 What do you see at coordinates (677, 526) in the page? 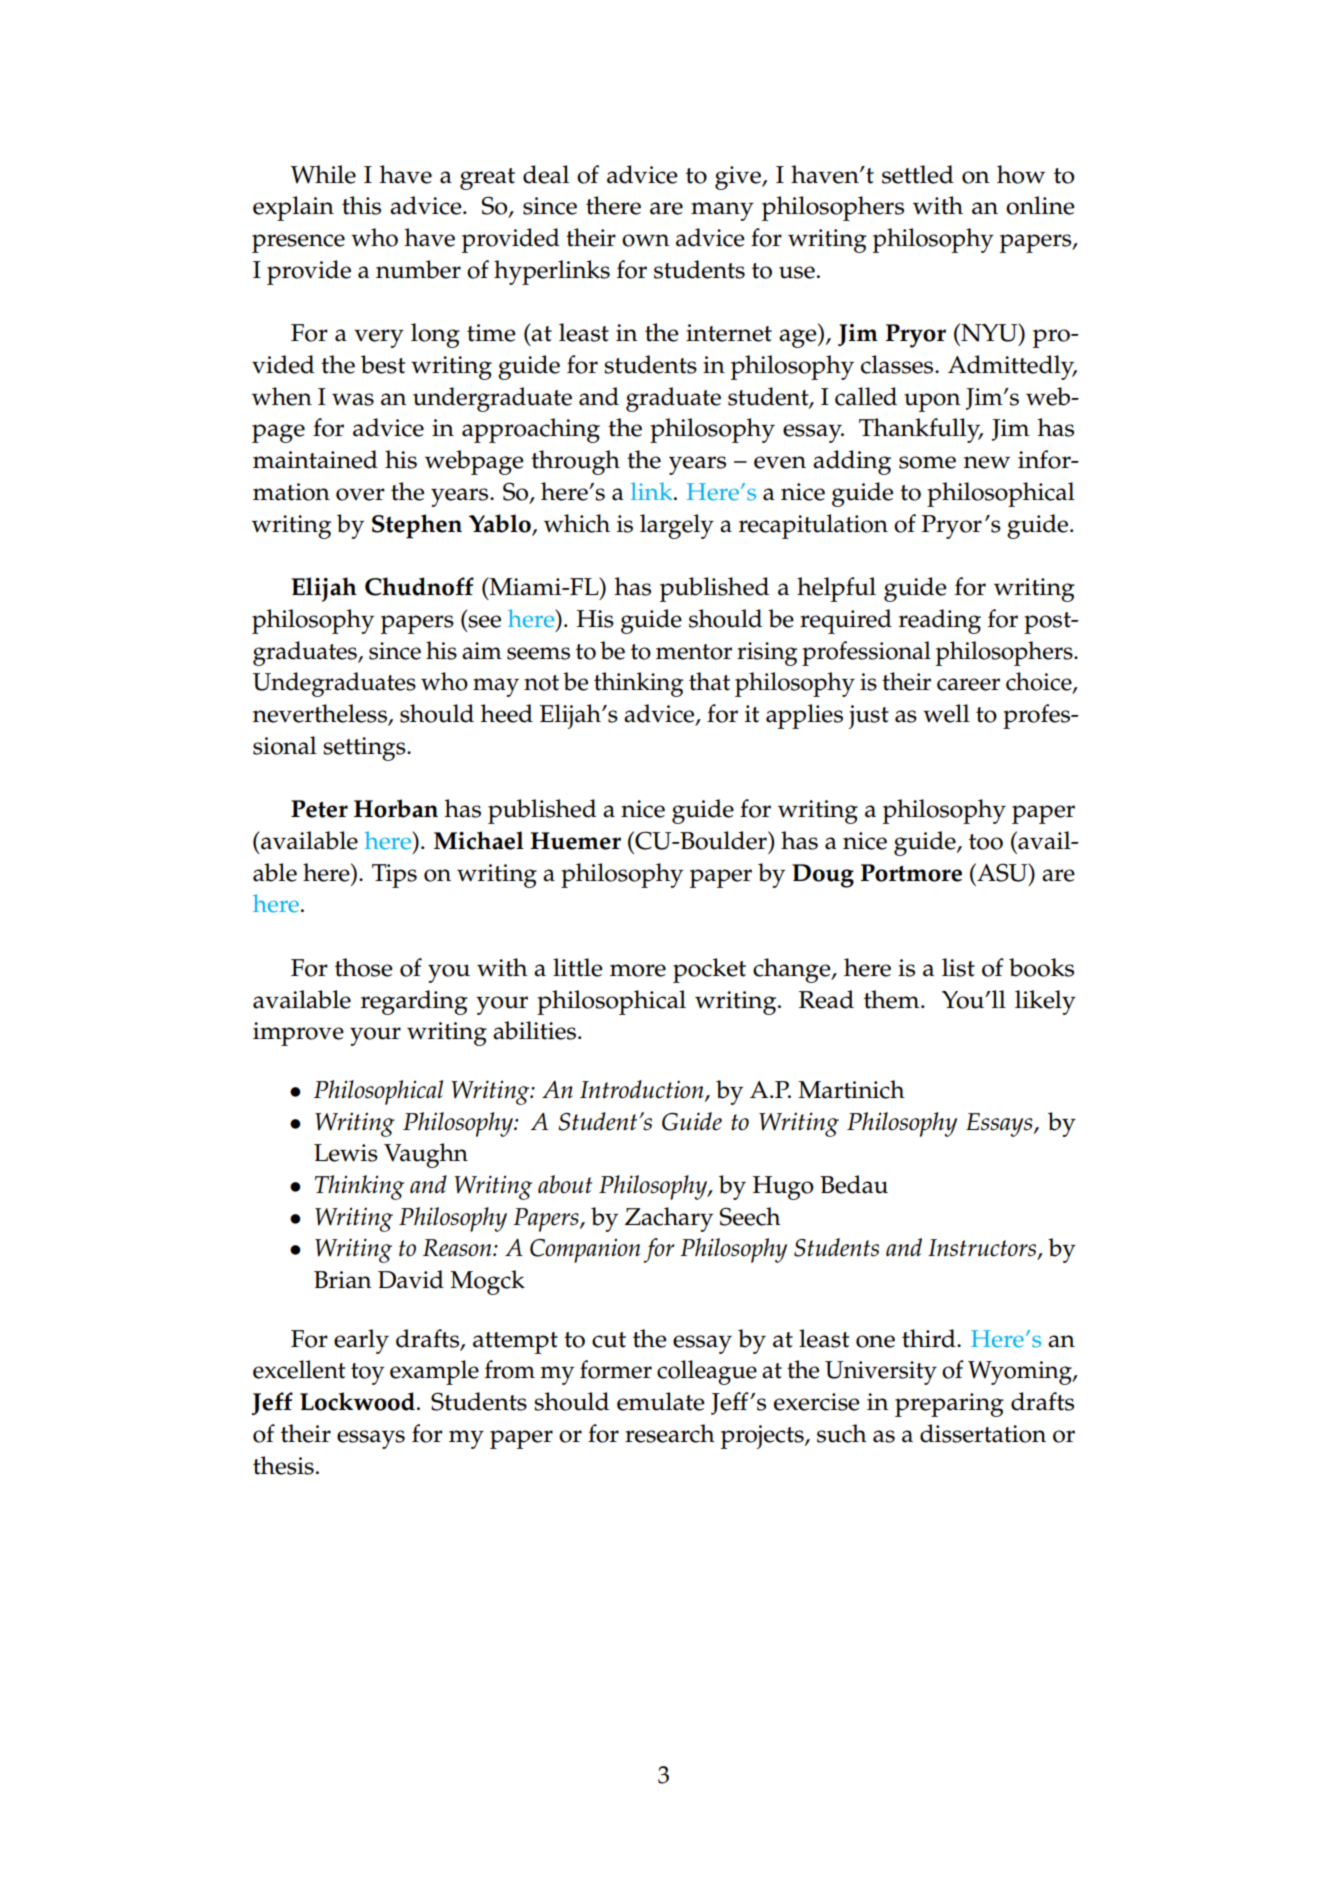
I see `largely` at bounding box center [677, 526].
